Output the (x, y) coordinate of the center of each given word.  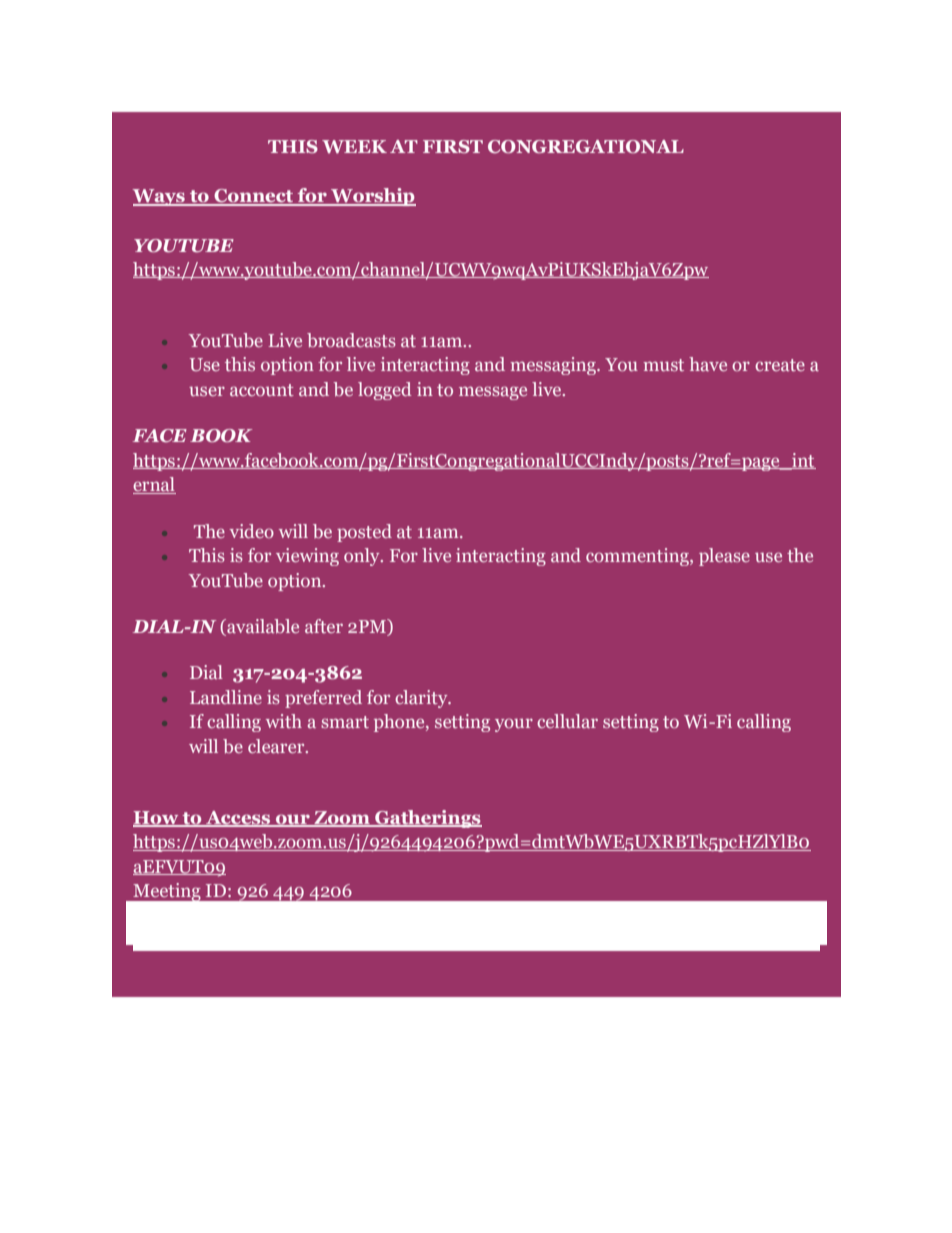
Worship (372, 197)
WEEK (354, 147)
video (251, 531)
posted (364, 533)
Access (238, 819)
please (724, 557)
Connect (254, 197)
